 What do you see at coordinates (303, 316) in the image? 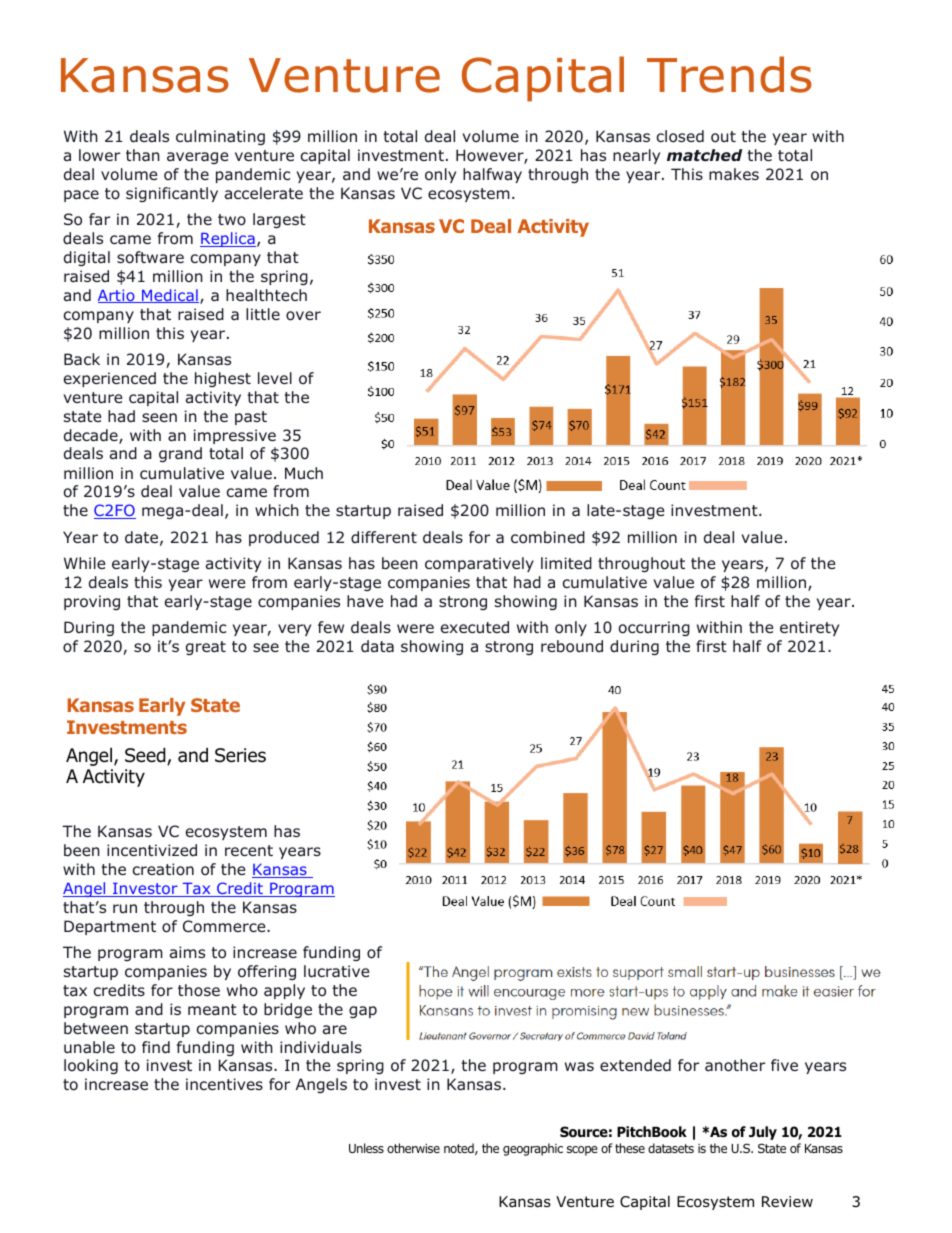
I see `over` at bounding box center [303, 316].
